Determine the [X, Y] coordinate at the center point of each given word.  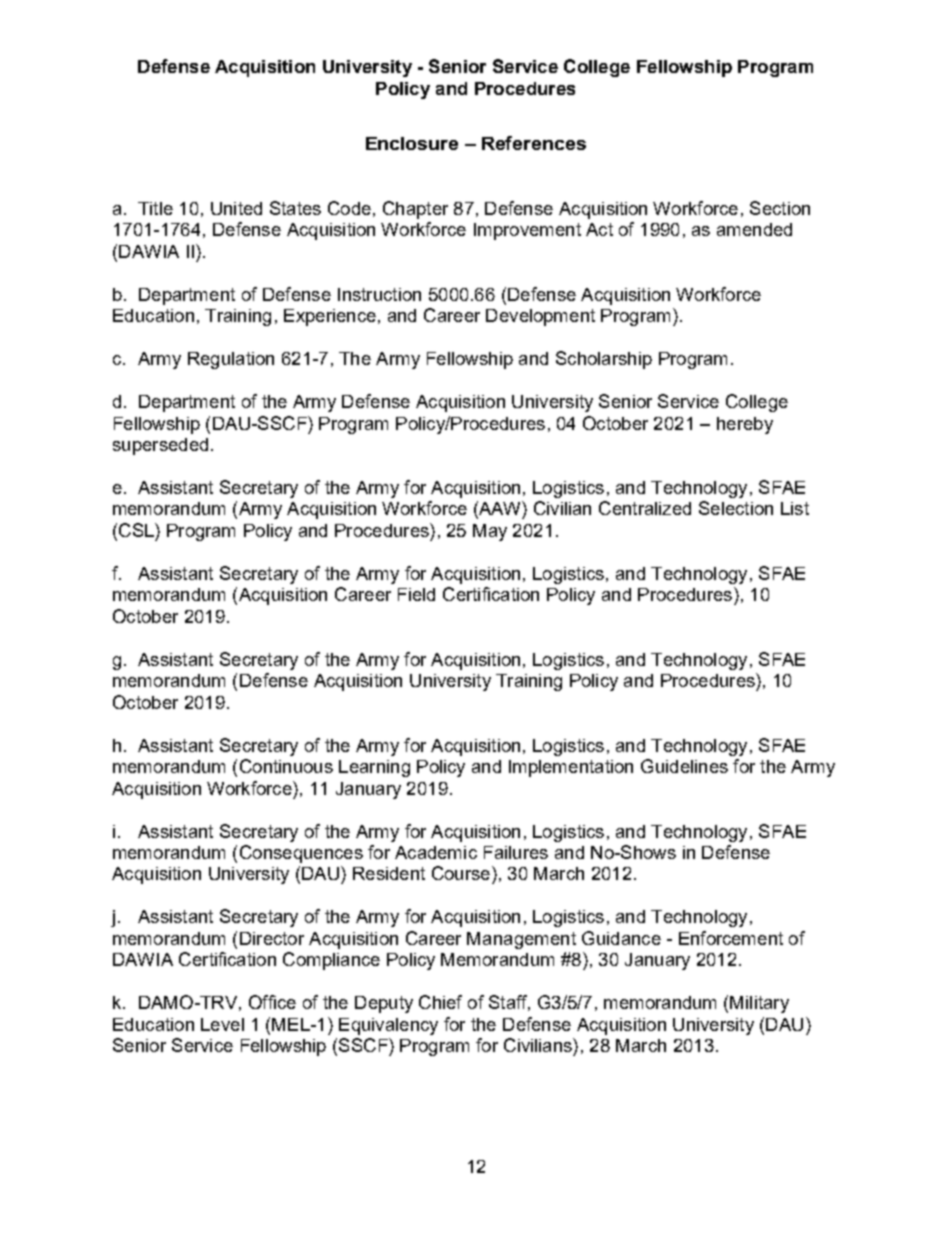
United [236, 208]
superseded [160, 446]
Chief [440, 1002]
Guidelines [684, 766]
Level [222, 1024]
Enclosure [412, 143]
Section [780, 208]
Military [759, 1004]
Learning [374, 768]
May [490, 532]
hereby [745, 425]
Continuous [286, 766]
